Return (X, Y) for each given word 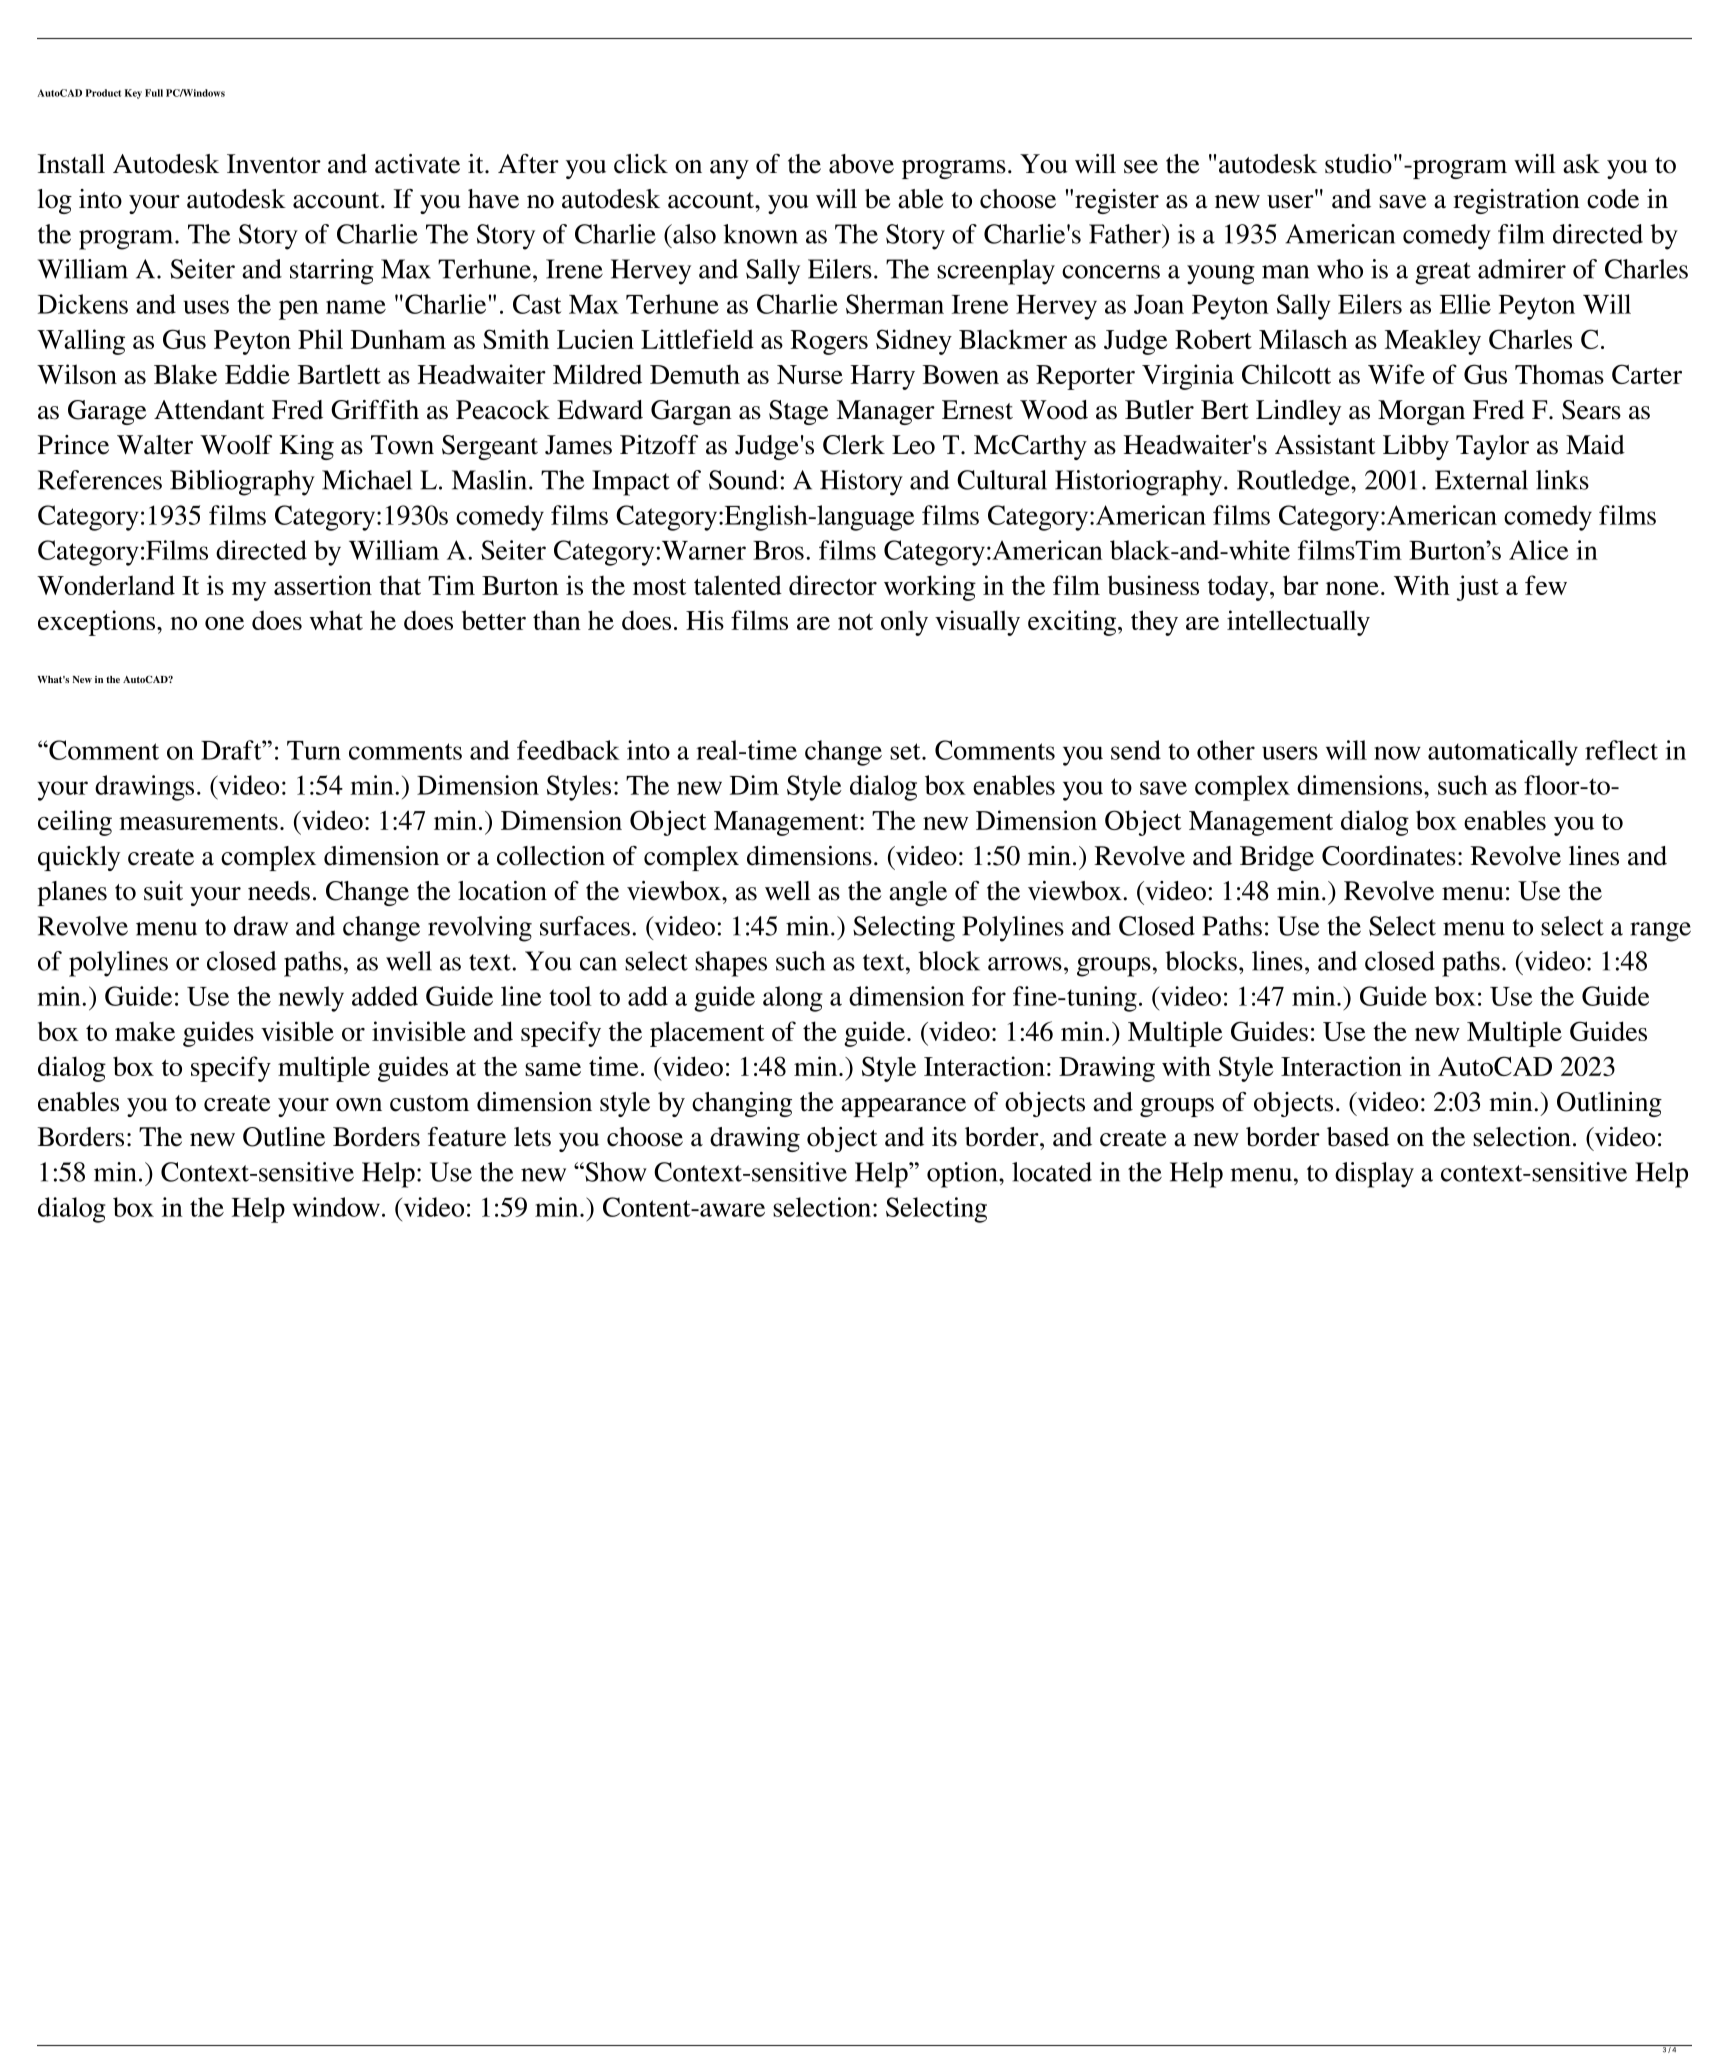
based (1358, 1137)
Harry (883, 377)
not (855, 622)
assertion (323, 585)
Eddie (257, 374)
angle (918, 893)
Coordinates (1389, 856)
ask (1581, 164)
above (861, 164)
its (944, 1137)
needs (279, 891)
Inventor (274, 164)
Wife (1396, 374)
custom (429, 1103)
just (1478, 588)
